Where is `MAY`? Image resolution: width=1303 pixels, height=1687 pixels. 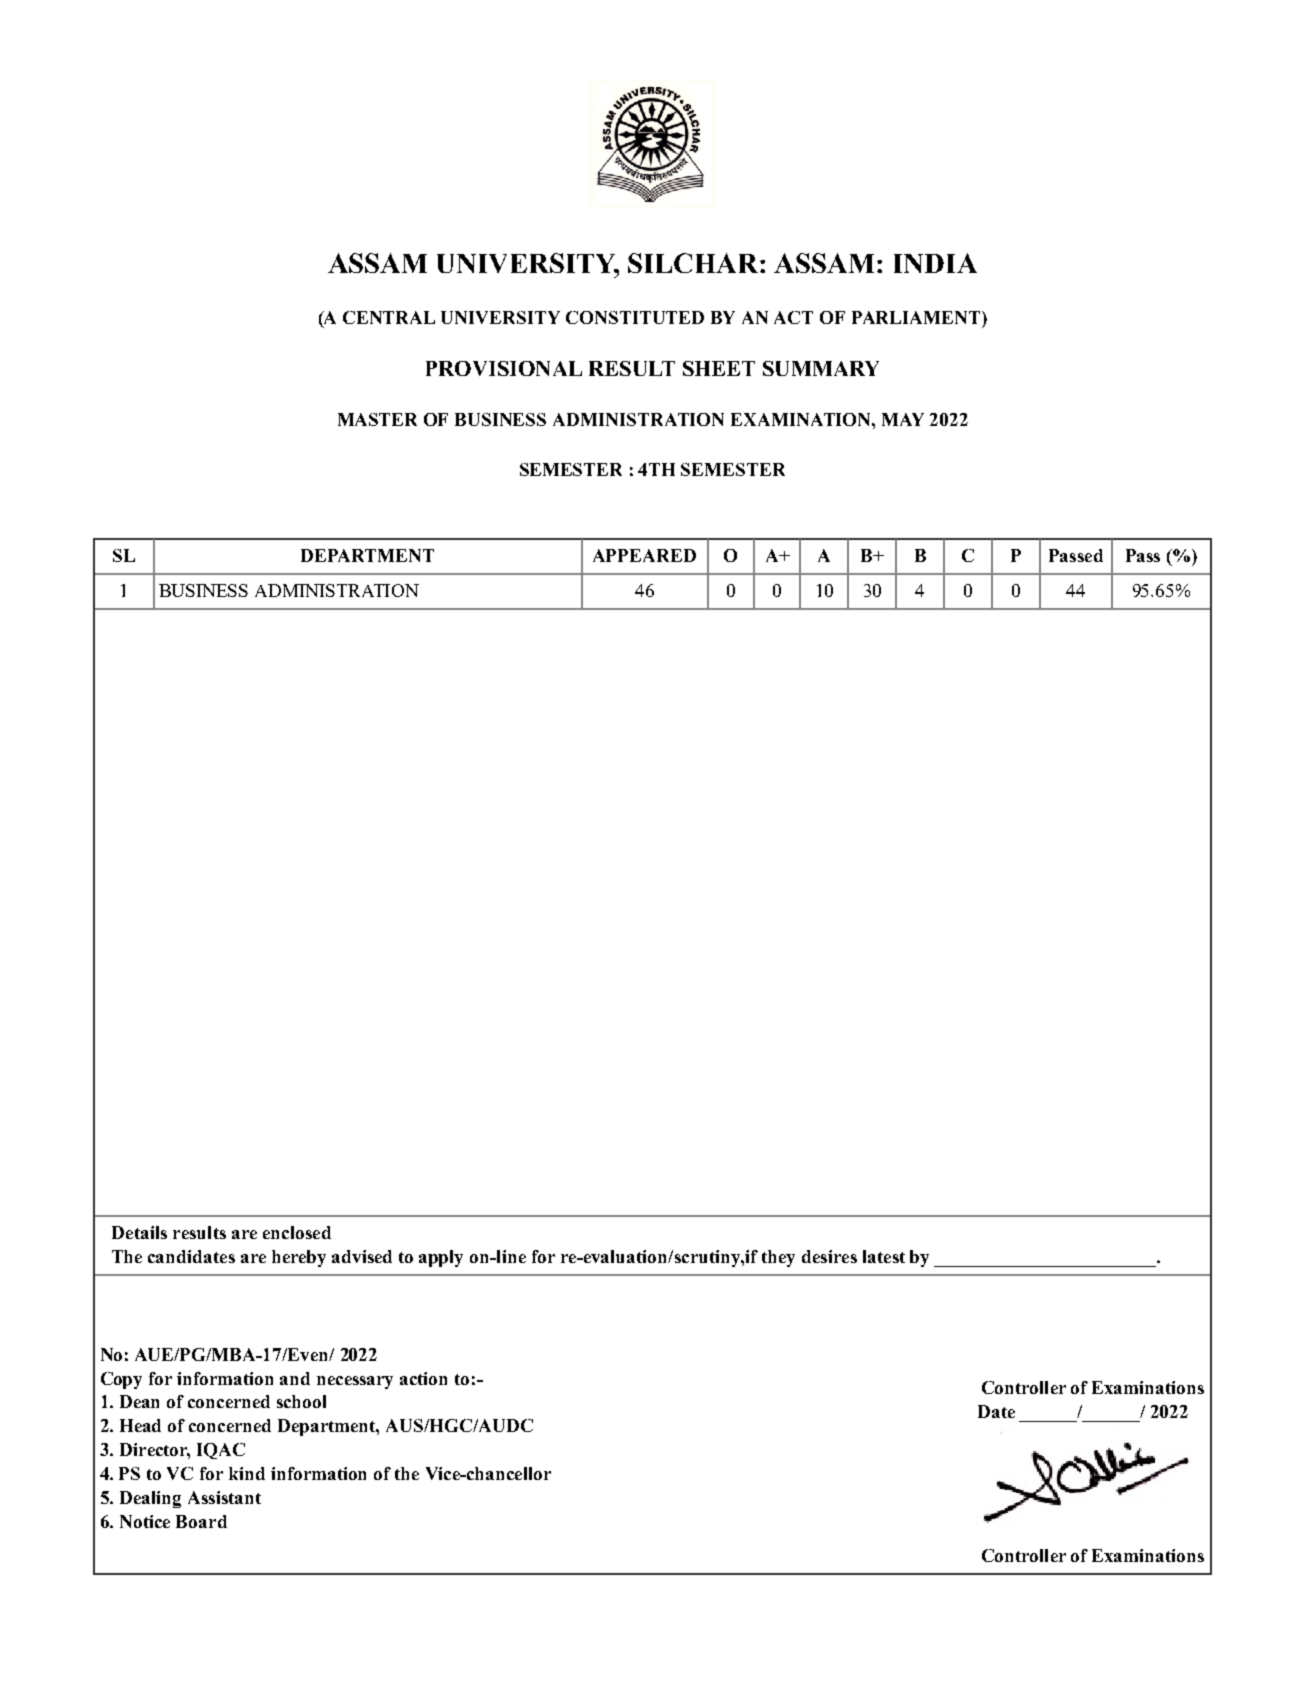
MAY is located at coordinates (903, 419).
